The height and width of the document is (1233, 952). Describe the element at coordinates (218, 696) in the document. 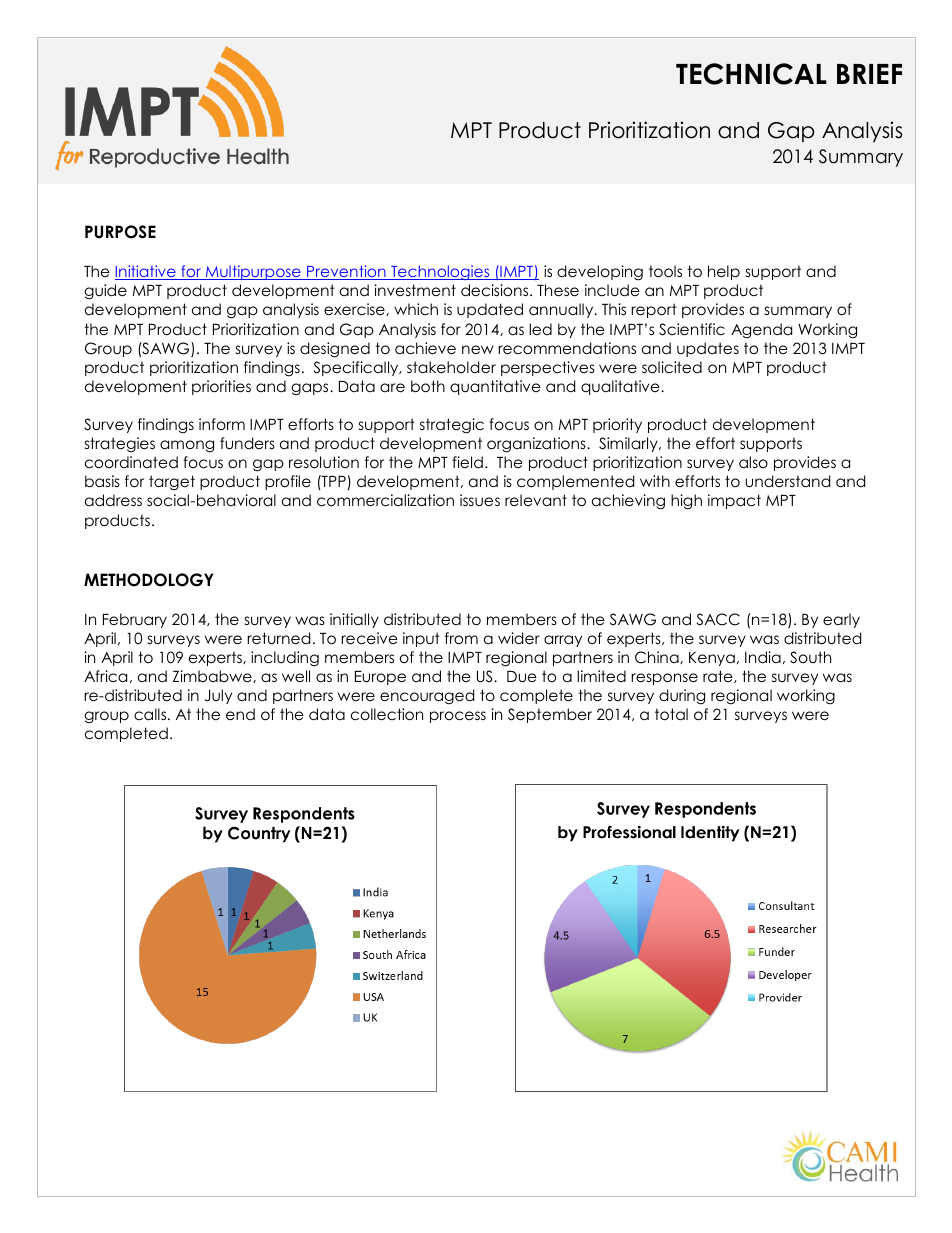

I see `July` at that location.
